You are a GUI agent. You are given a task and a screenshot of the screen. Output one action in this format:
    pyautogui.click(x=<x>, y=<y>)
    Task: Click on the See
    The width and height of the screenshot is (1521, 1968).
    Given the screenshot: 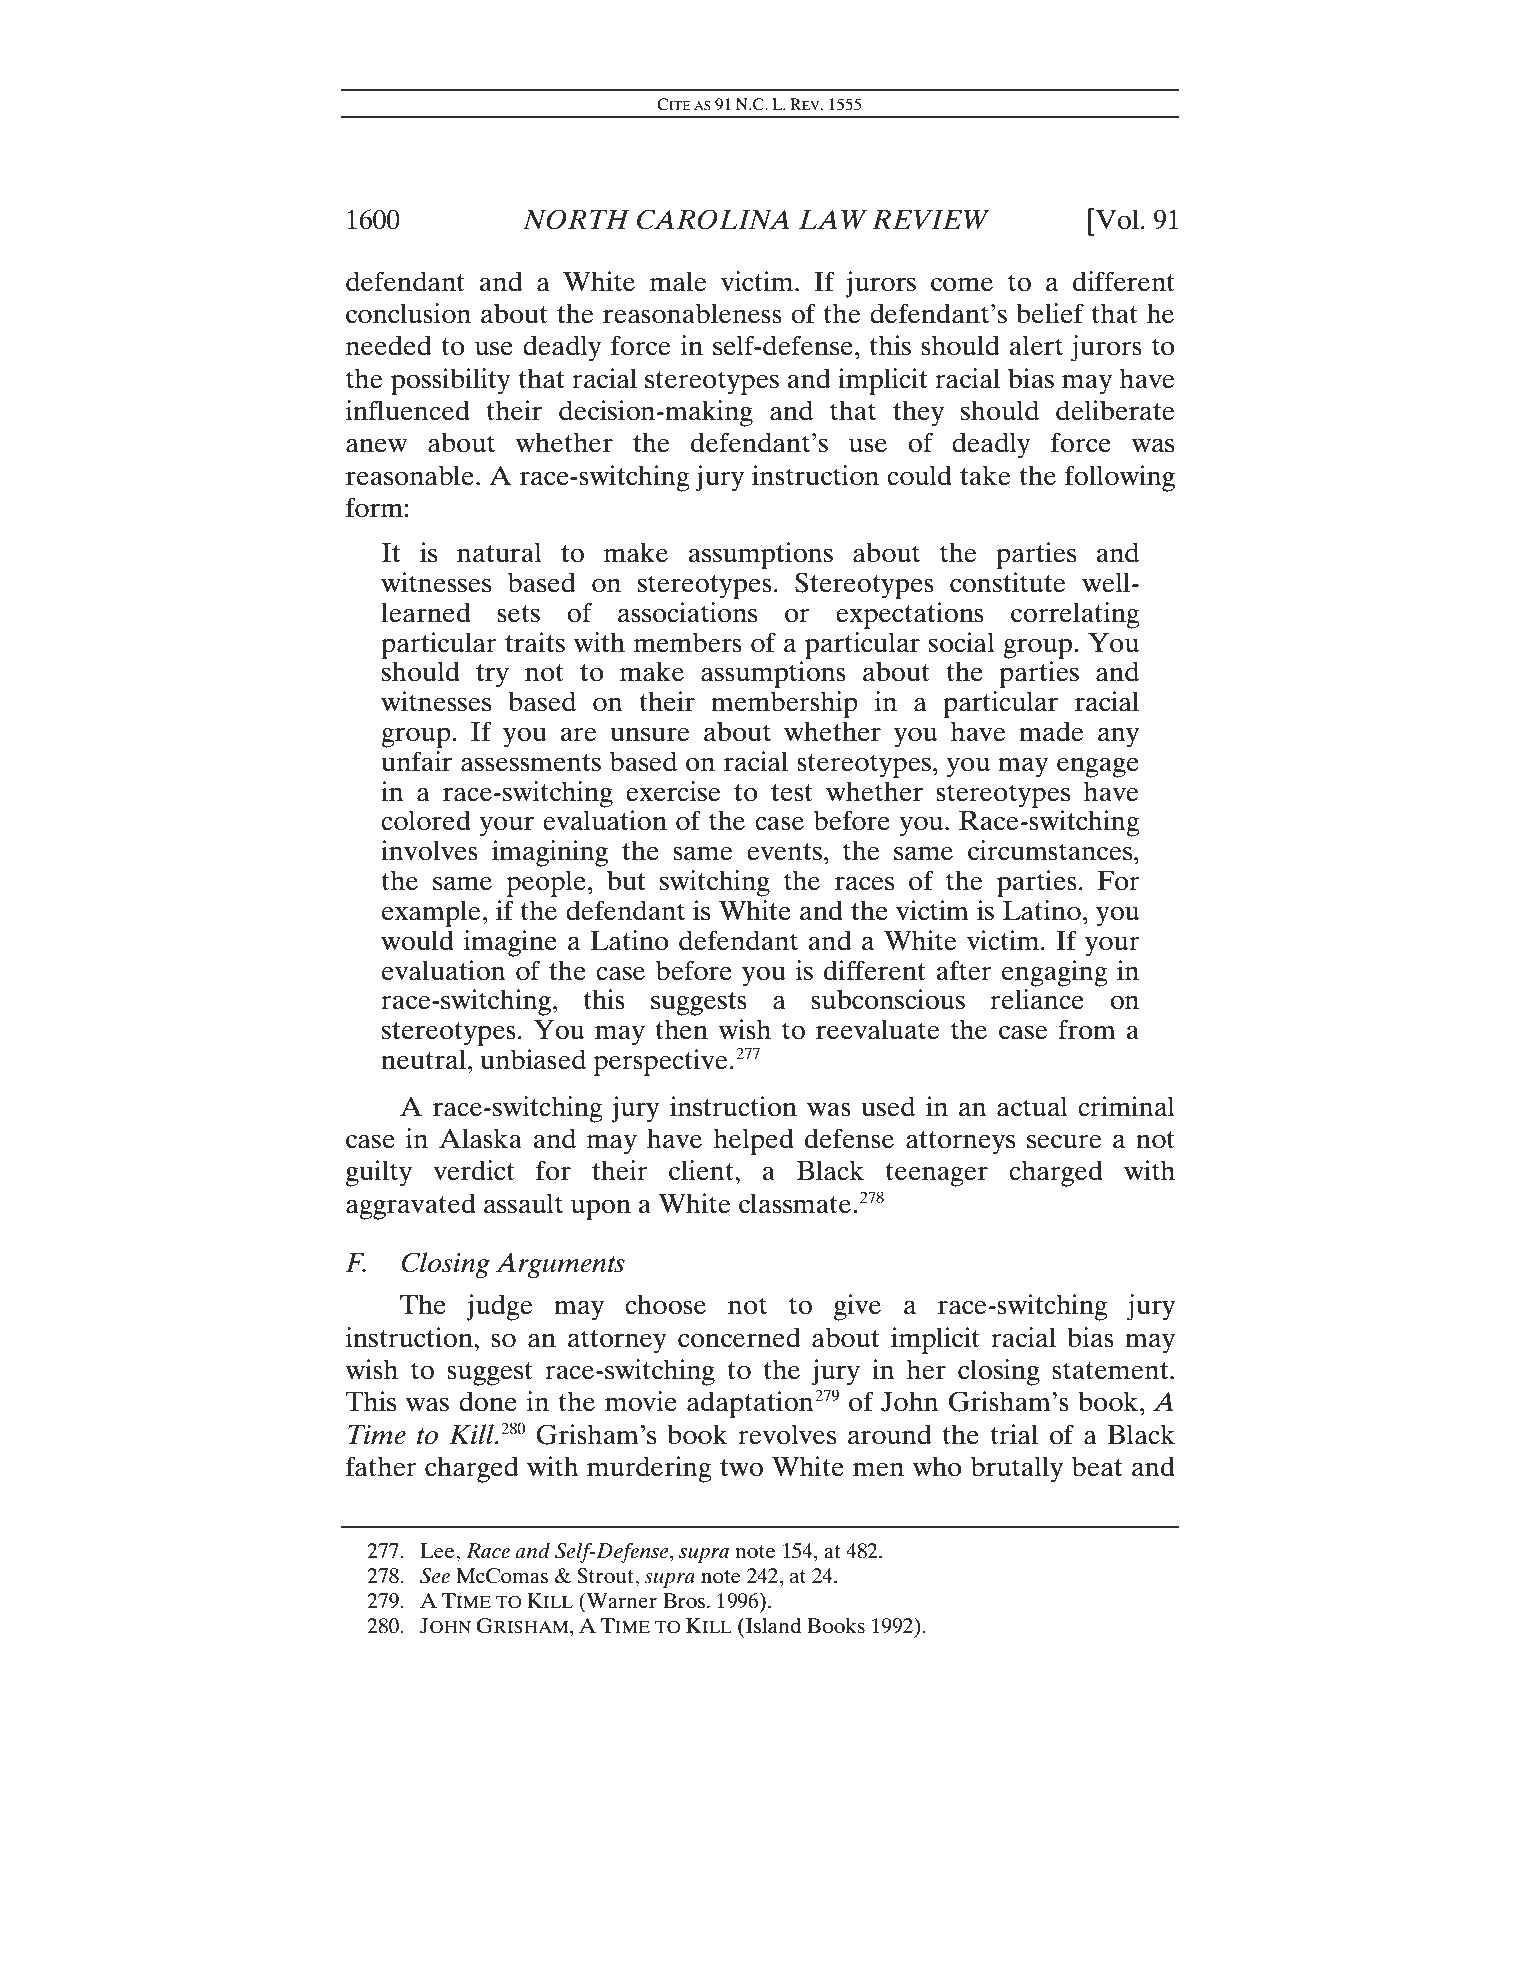 What is the action you would take?
    pyautogui.click(x=435, y=1576)
